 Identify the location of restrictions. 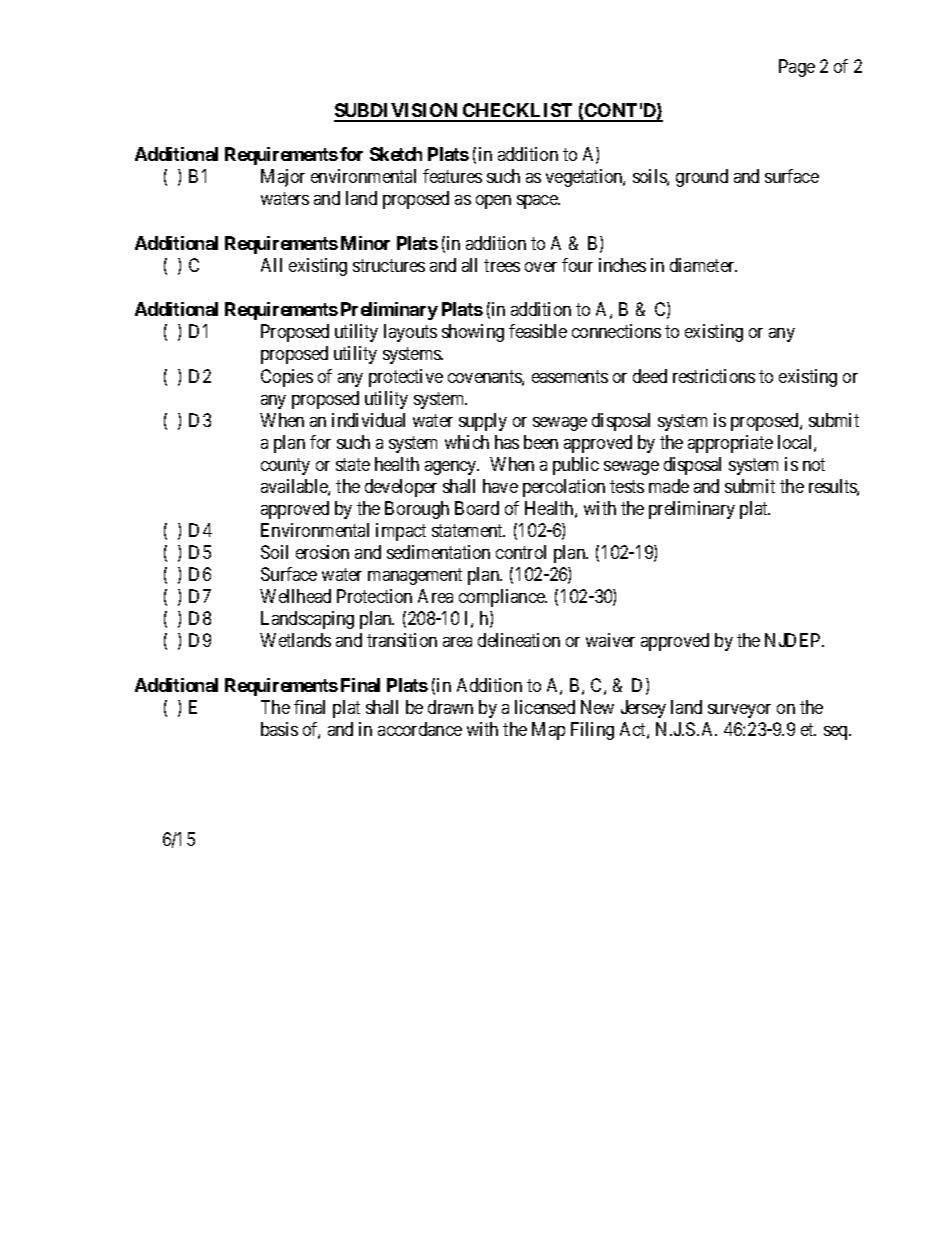
(714, 376).
